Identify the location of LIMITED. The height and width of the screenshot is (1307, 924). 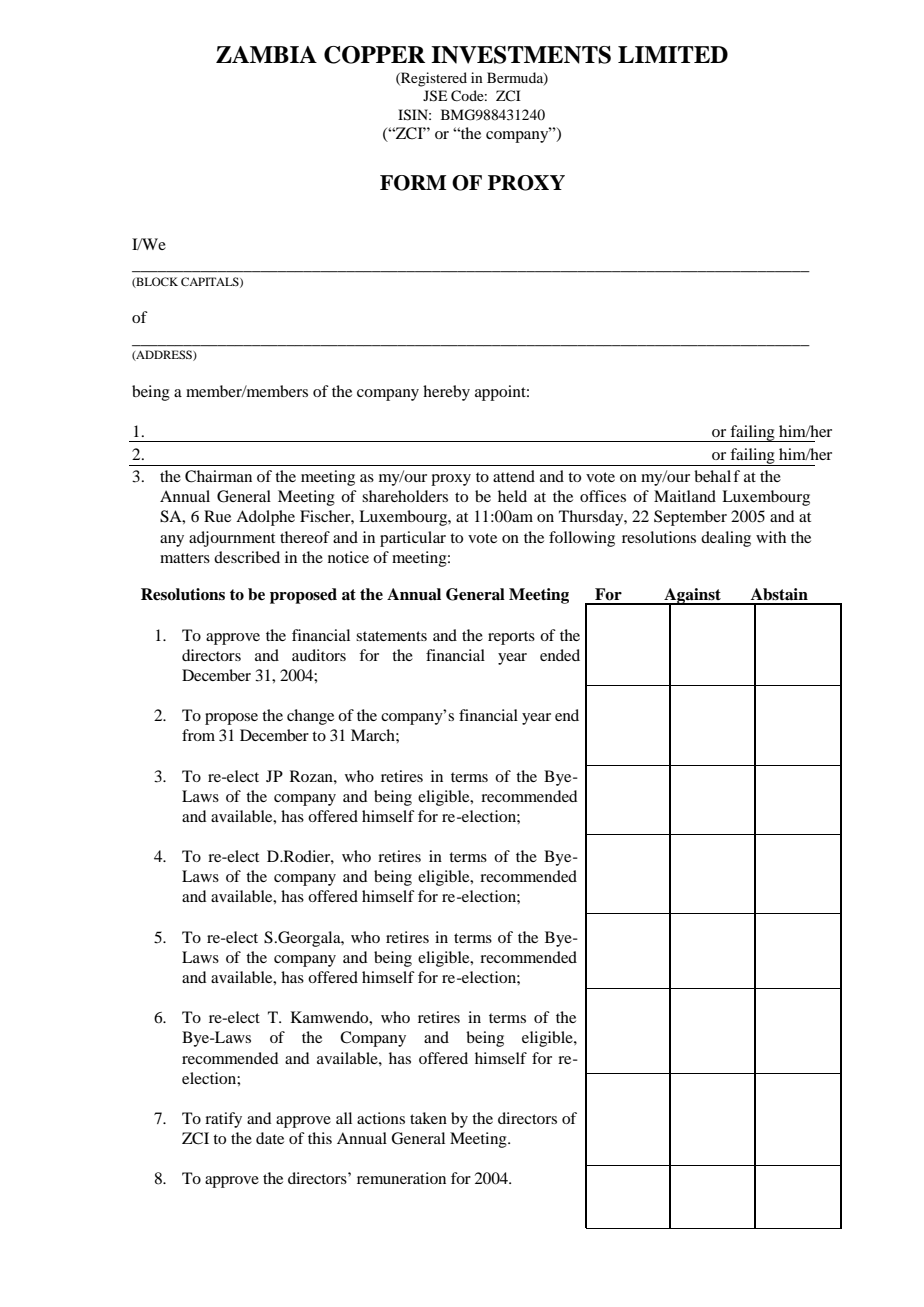
(673, 54).
